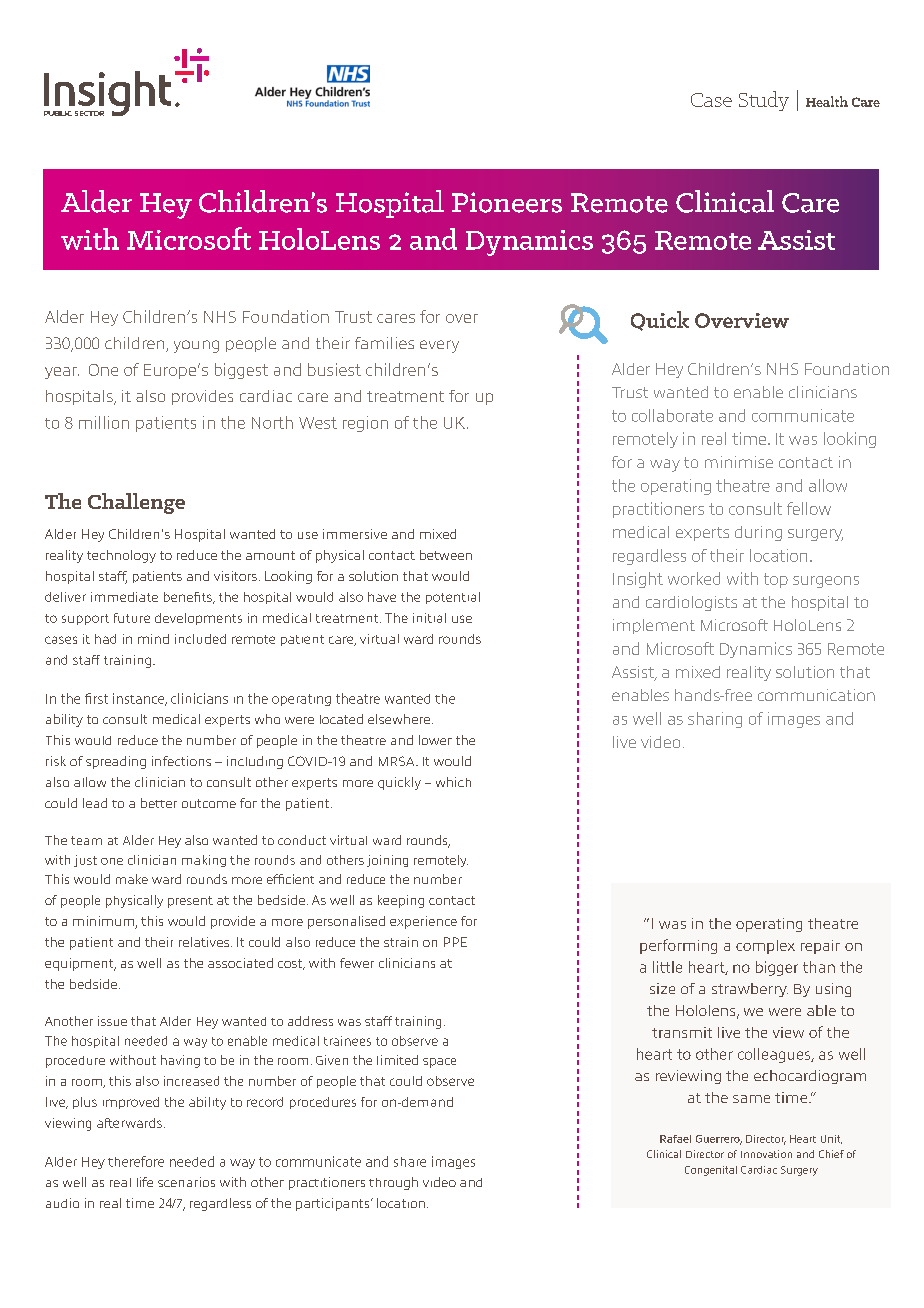 The width and height of the page is (924, 1308). I want to click on Pioneers, so click(507, 202).
